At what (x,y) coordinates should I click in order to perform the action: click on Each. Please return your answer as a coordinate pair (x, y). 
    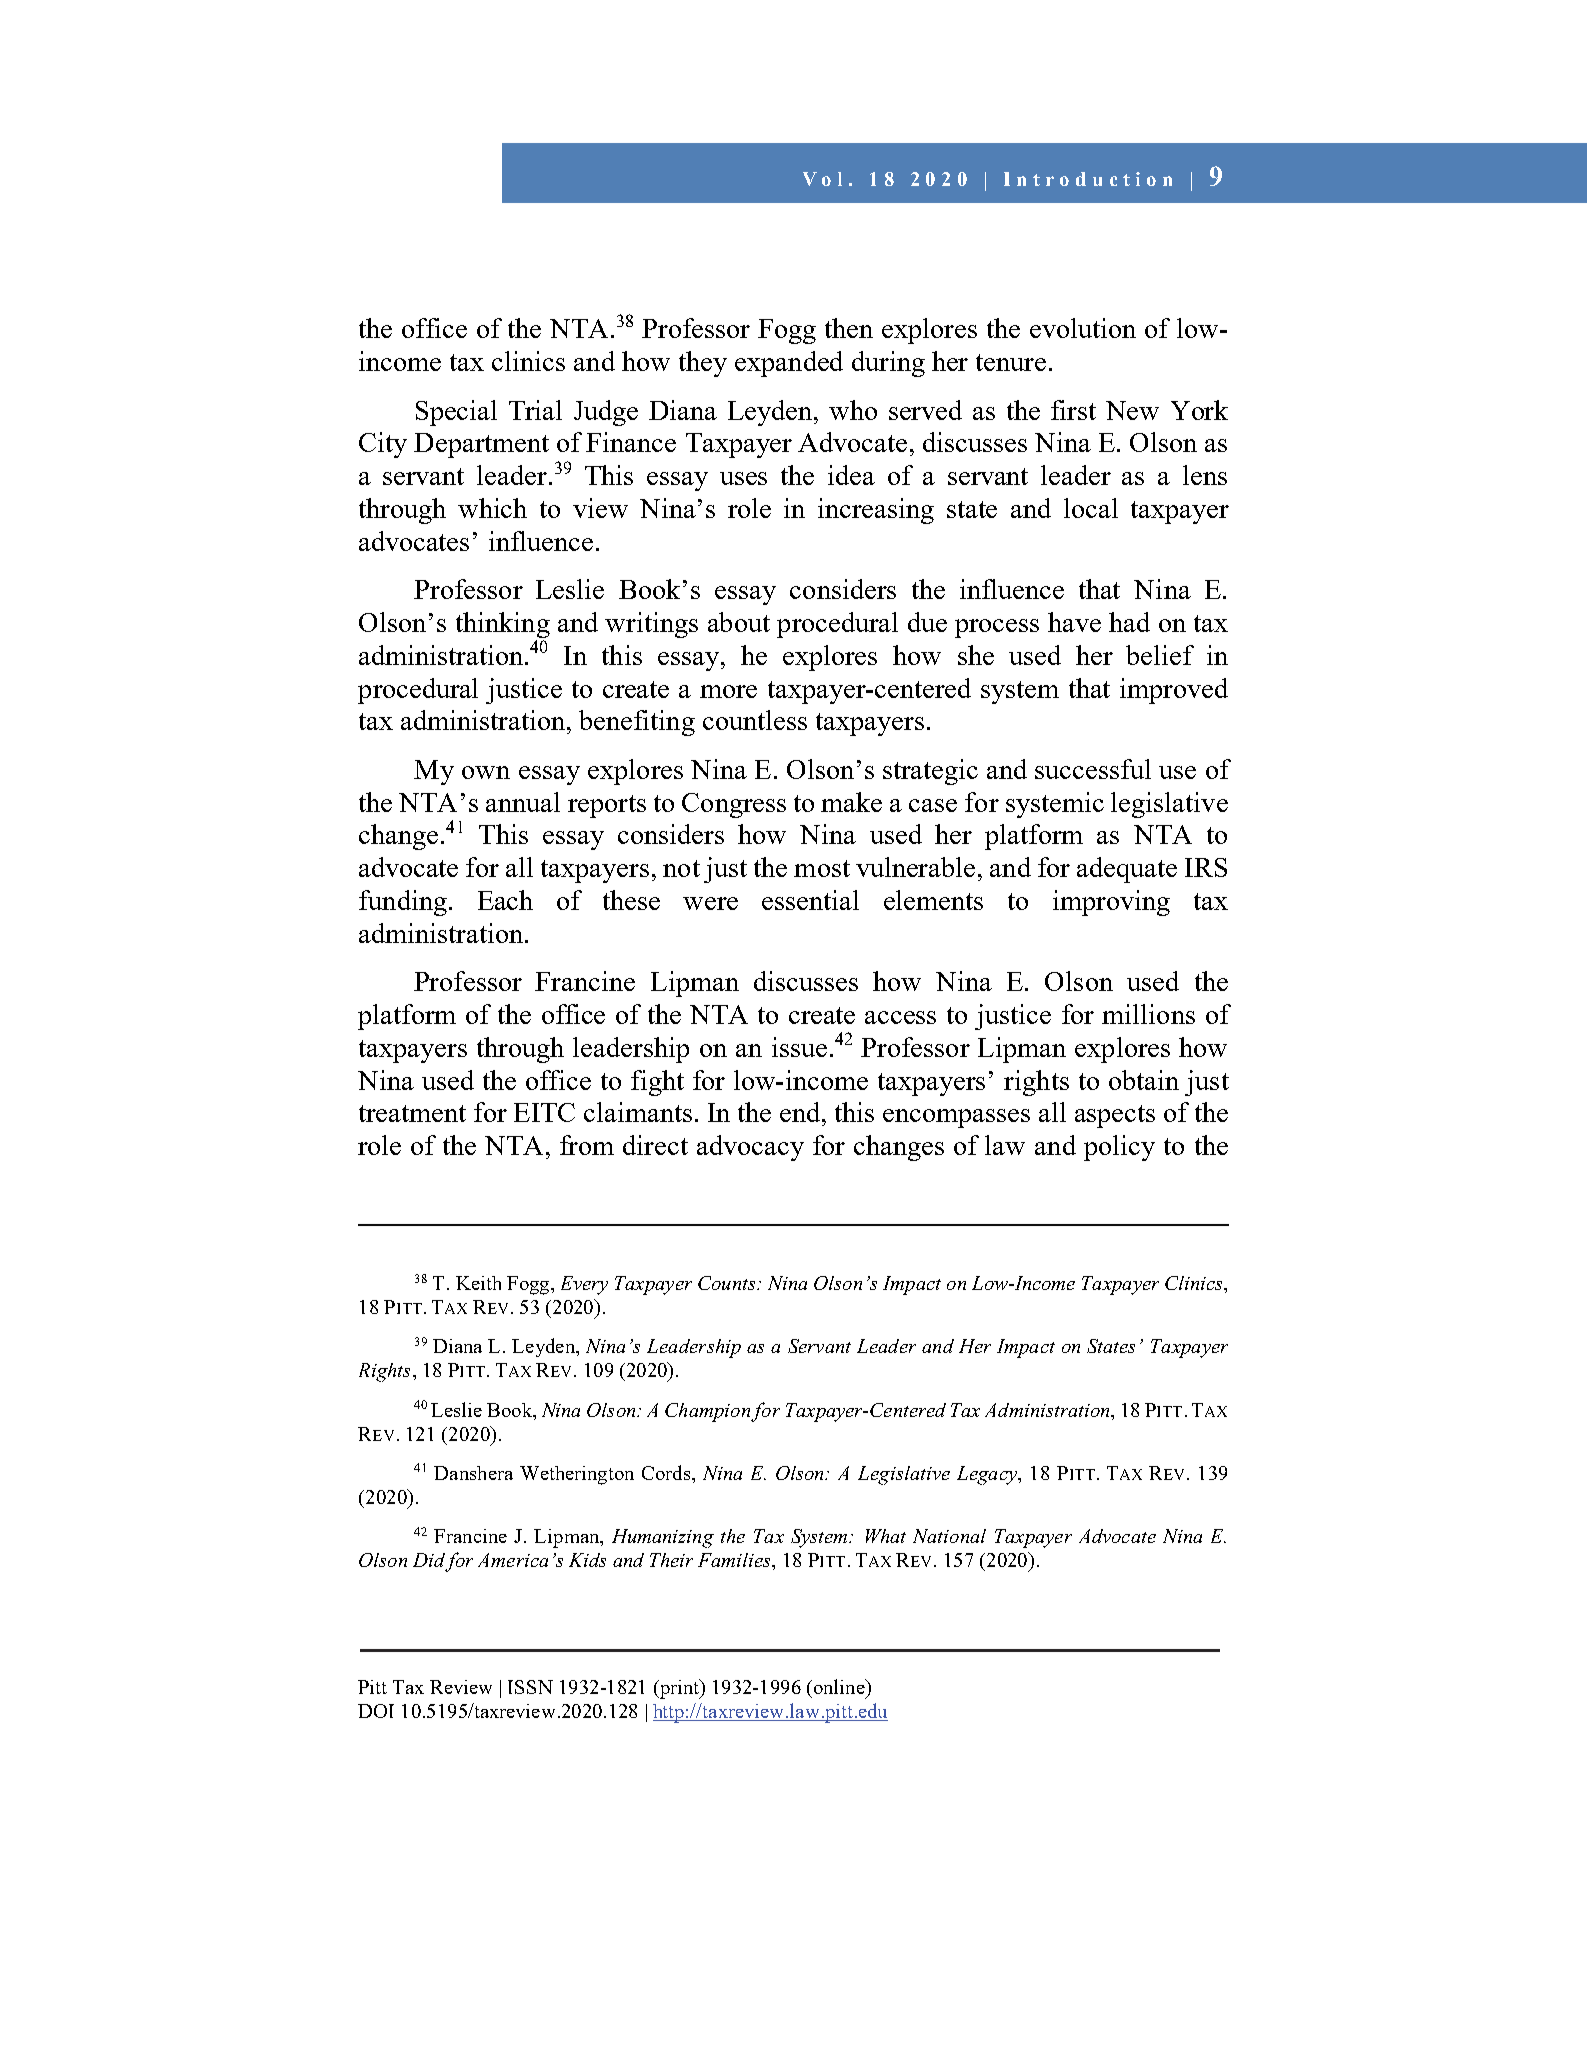
    Looking at the image, I should click on (505, 900).
